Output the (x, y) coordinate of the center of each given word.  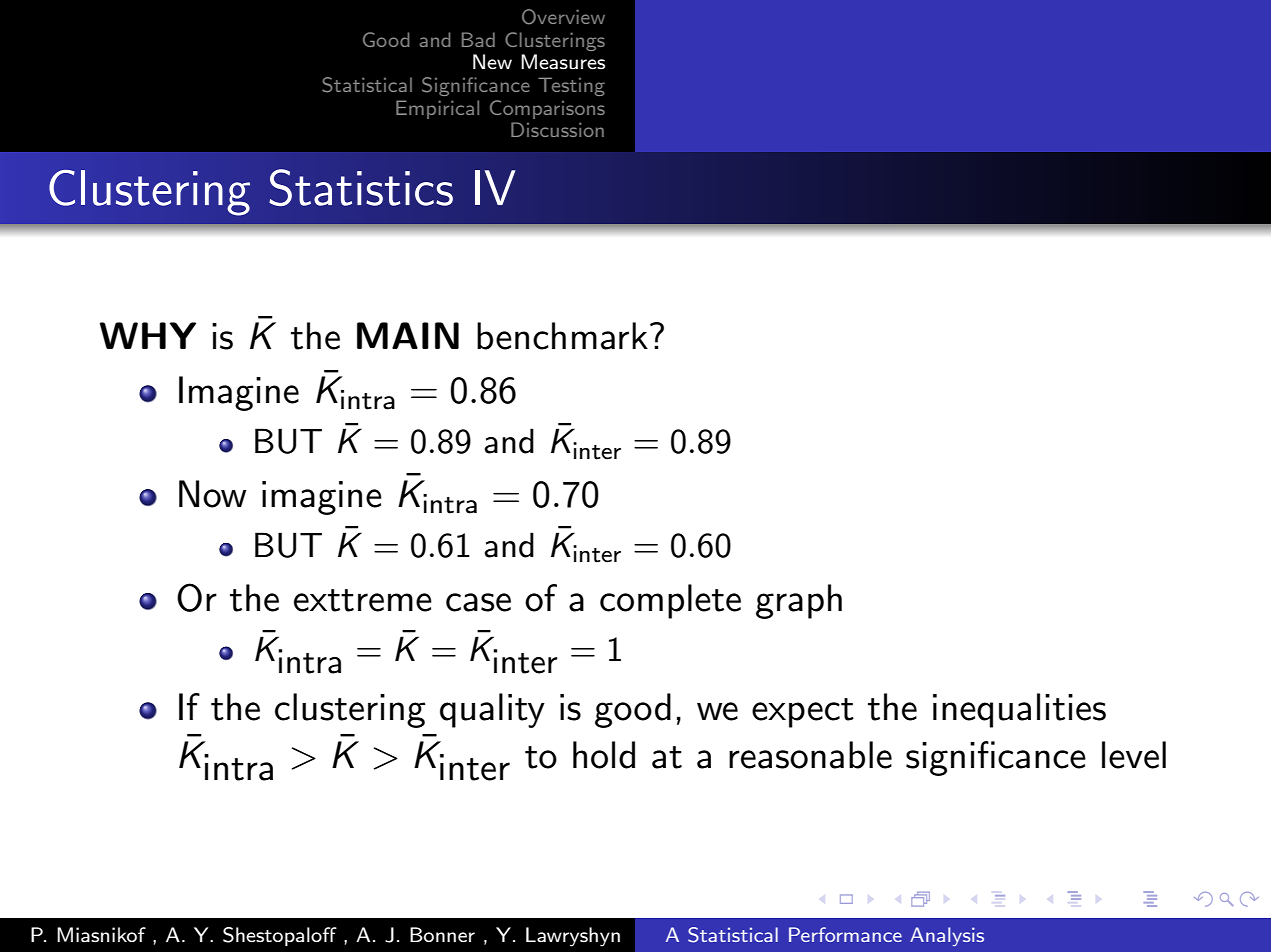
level (1134, 755)
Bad (478, 39)
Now (212, 494)
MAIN (408, 335)
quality (492, 710)
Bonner (442, 934)
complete (670, 601)
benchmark (562, 336)
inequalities (1019, 710)
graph (799, 601)
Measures (563, 62)
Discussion (557, 129)
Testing (571, 86)
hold (604, 755)
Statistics (361, 187)
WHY (148, 335)
